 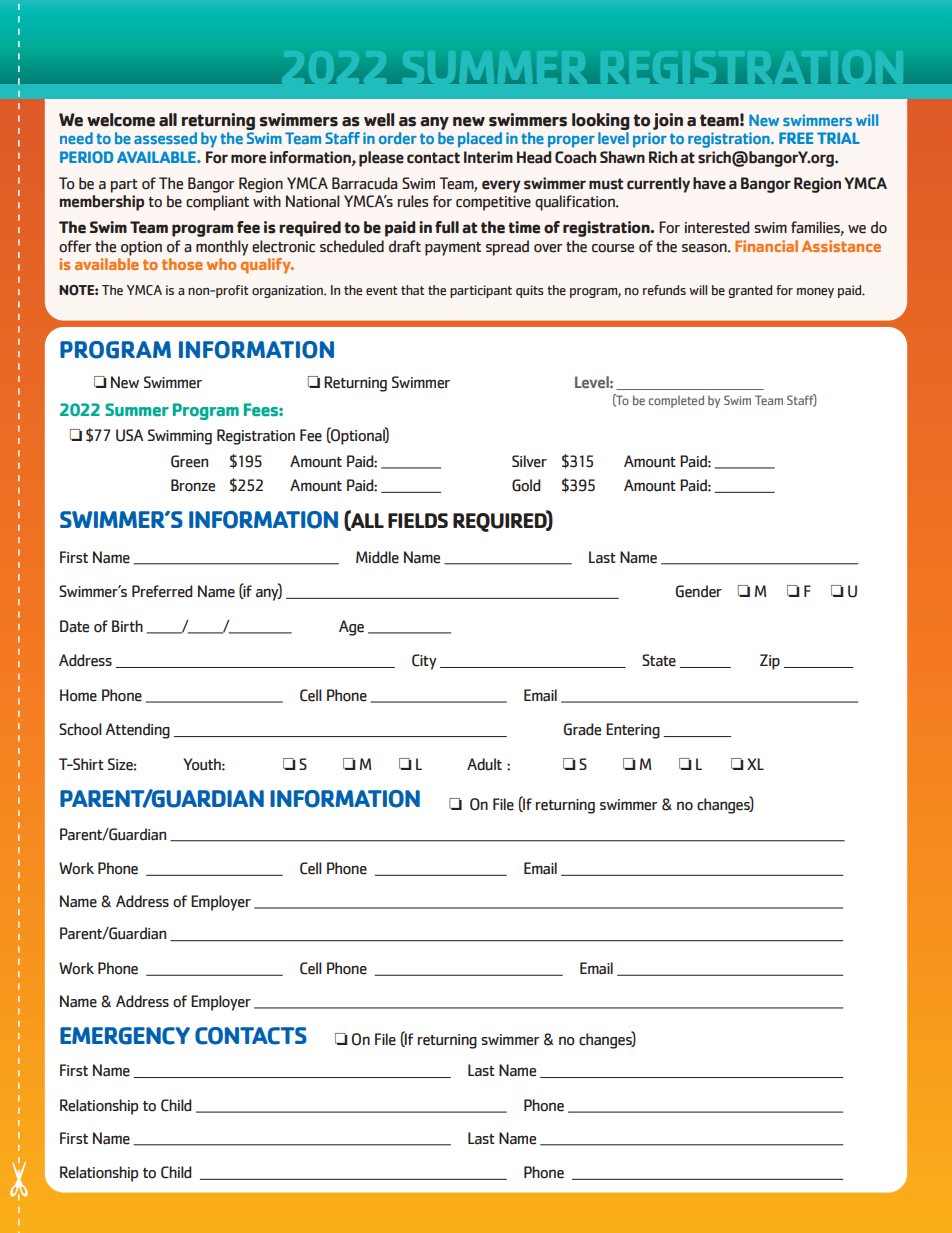 I want to click on Silver, so click(x=529, y=461).
